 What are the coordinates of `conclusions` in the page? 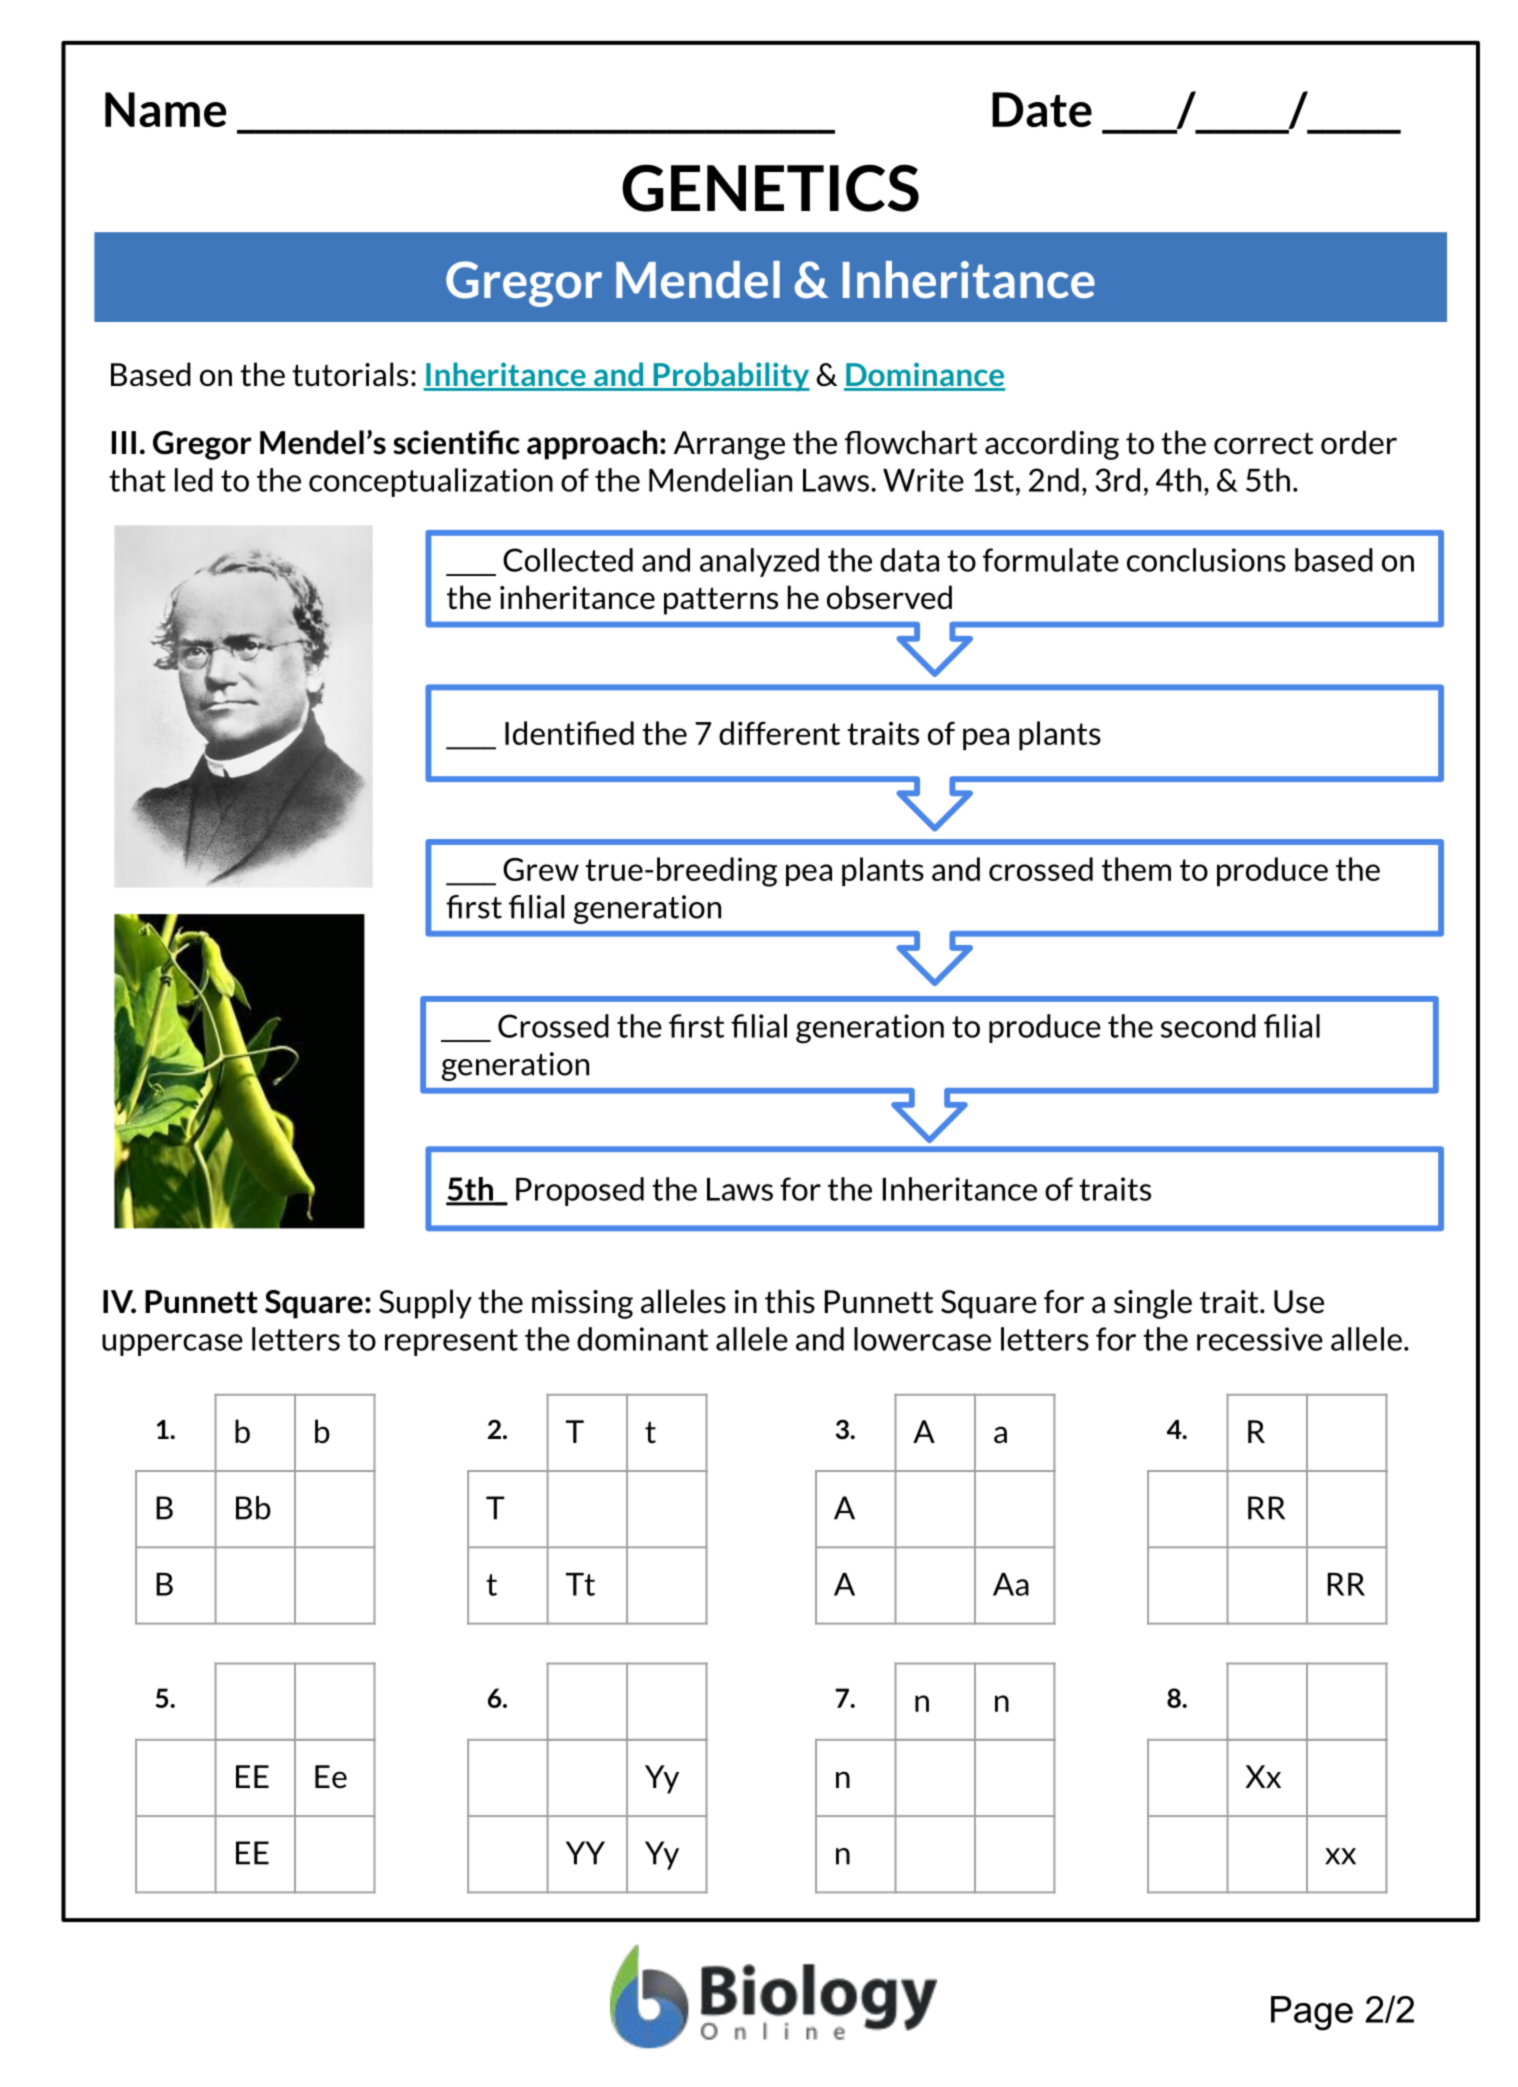 It's located at (1206, 560).
